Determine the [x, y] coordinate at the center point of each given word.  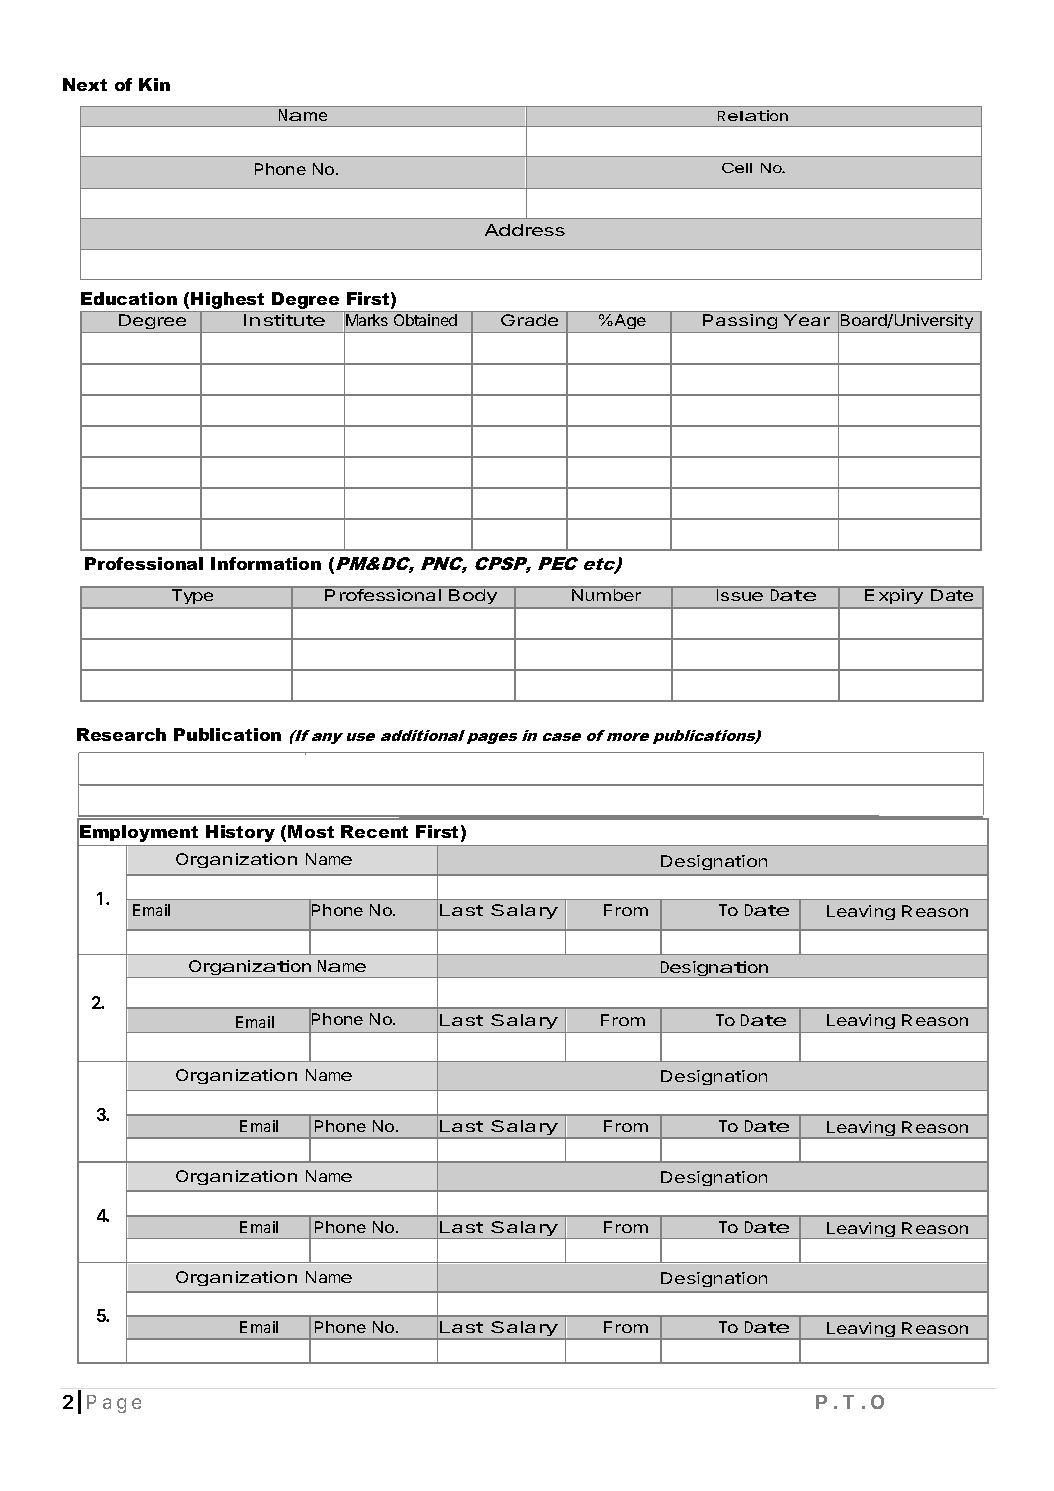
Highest [228, 302]
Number [606, 595]
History [240, 833]
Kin [154, 84]
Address [525, 230]
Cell [737, 168]
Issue [740, 595]
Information [266, 563]
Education [129, 298]
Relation [753, 115]
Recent [374, 831]
